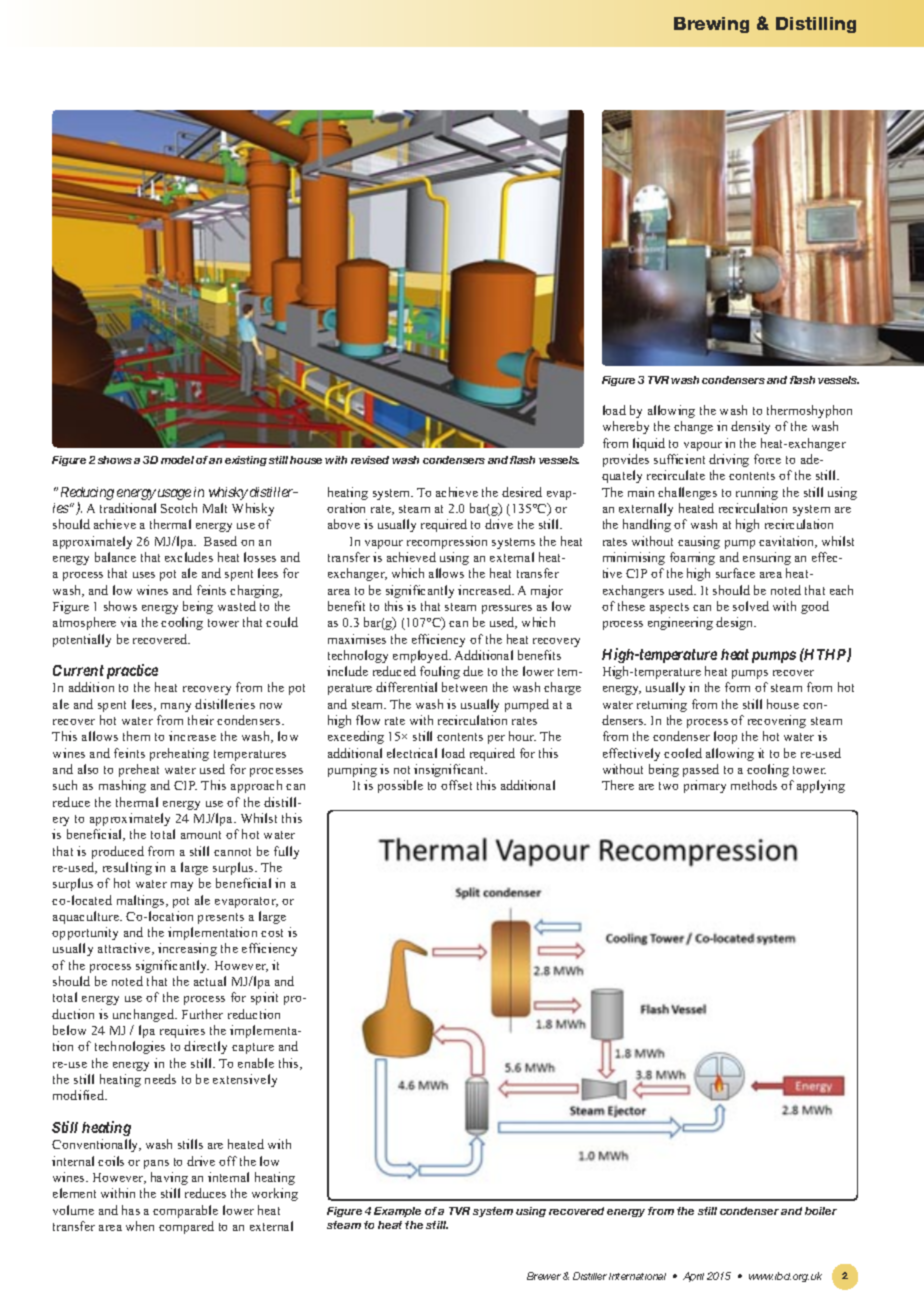 The width and height of the screenshot is (924, 1308). I want to click on model, so click(177, 460).
